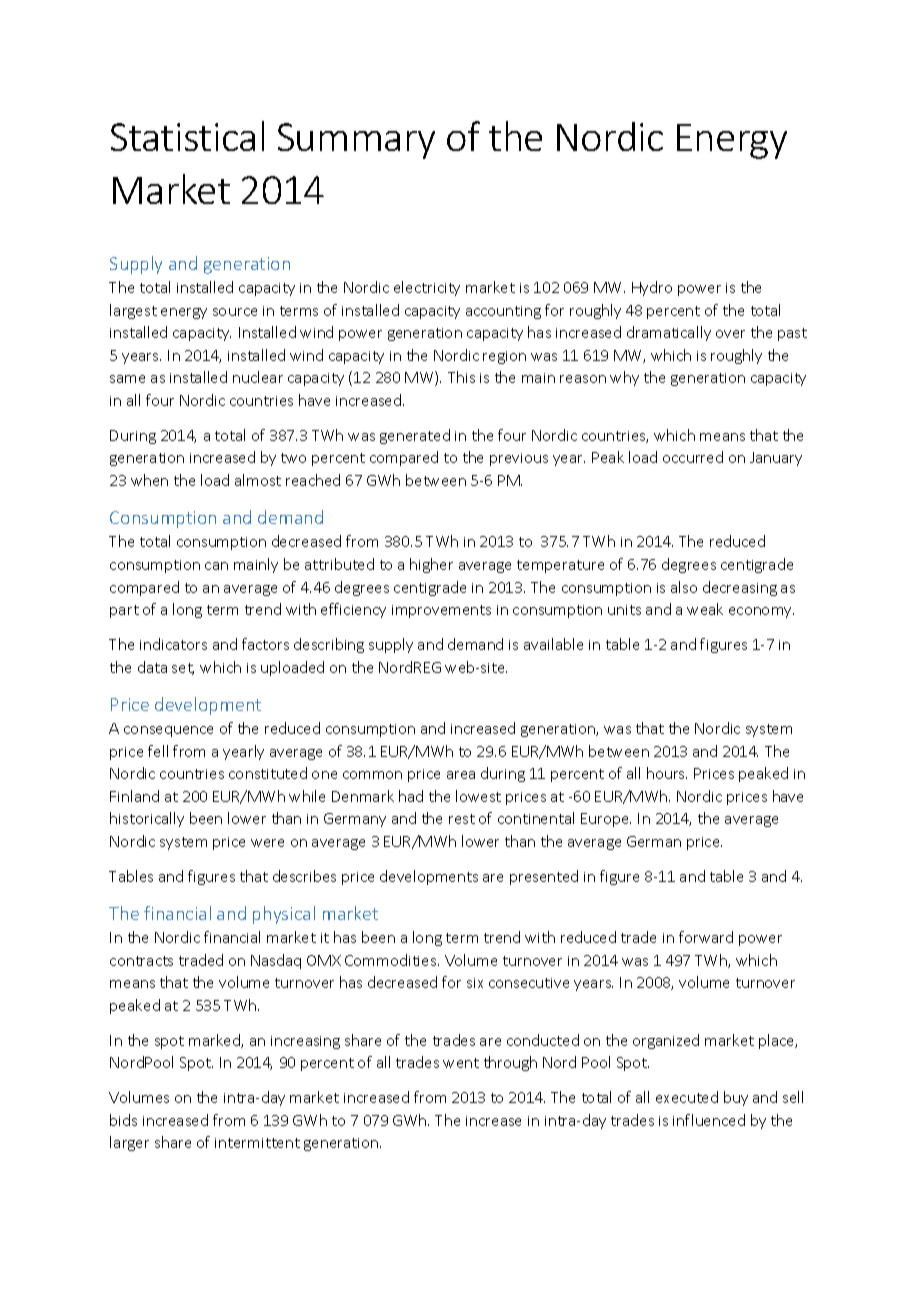 The image size is (924, 1308). What do you see at coordinates (187, 136) in the document?
I see `Statistical` at bounding box center [187, 136].
